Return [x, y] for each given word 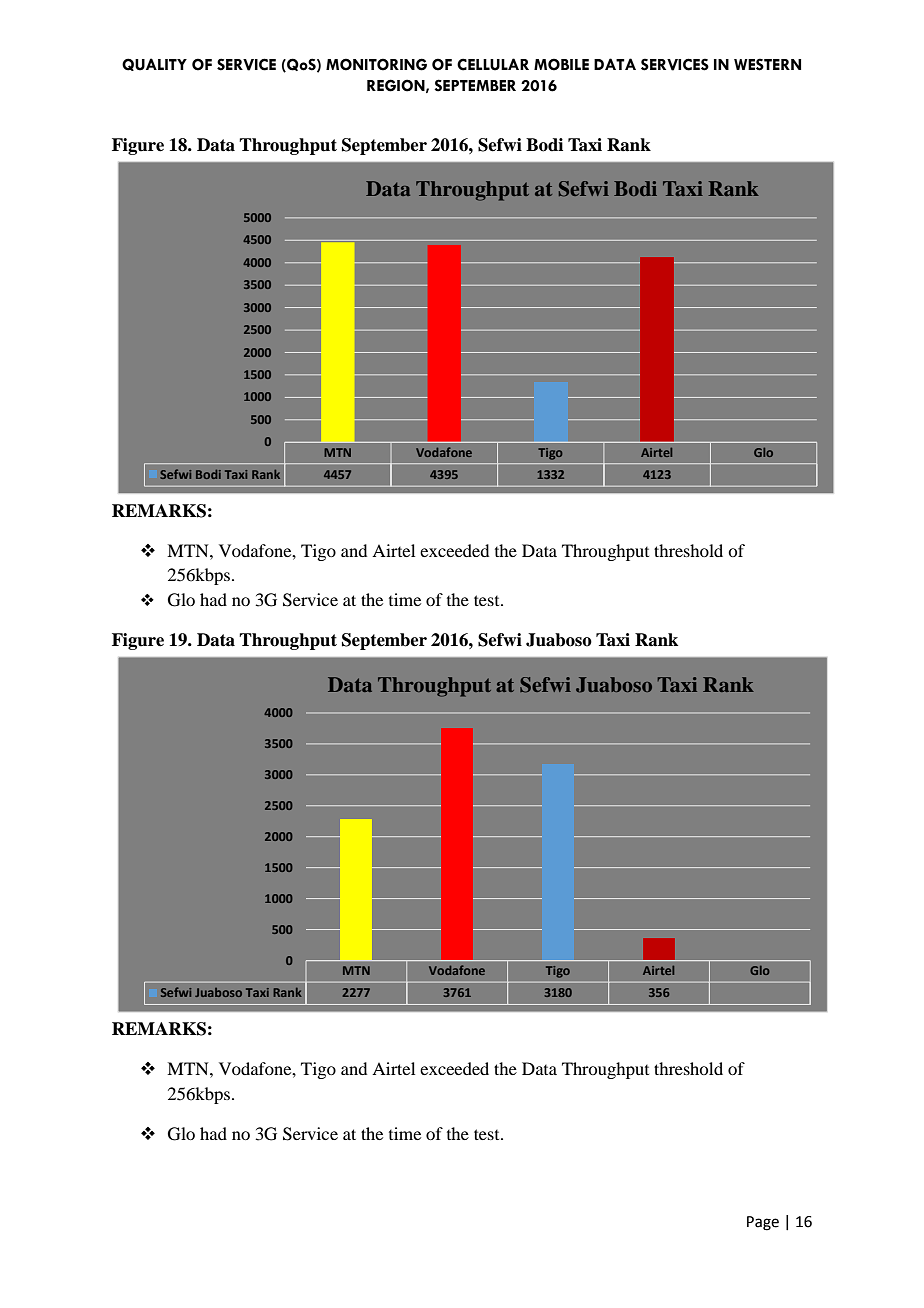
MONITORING [376, 64]
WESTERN [767, 64]
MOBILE [561, 64]
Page [763, 1223]
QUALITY [154, 64]
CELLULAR [493, 64]
